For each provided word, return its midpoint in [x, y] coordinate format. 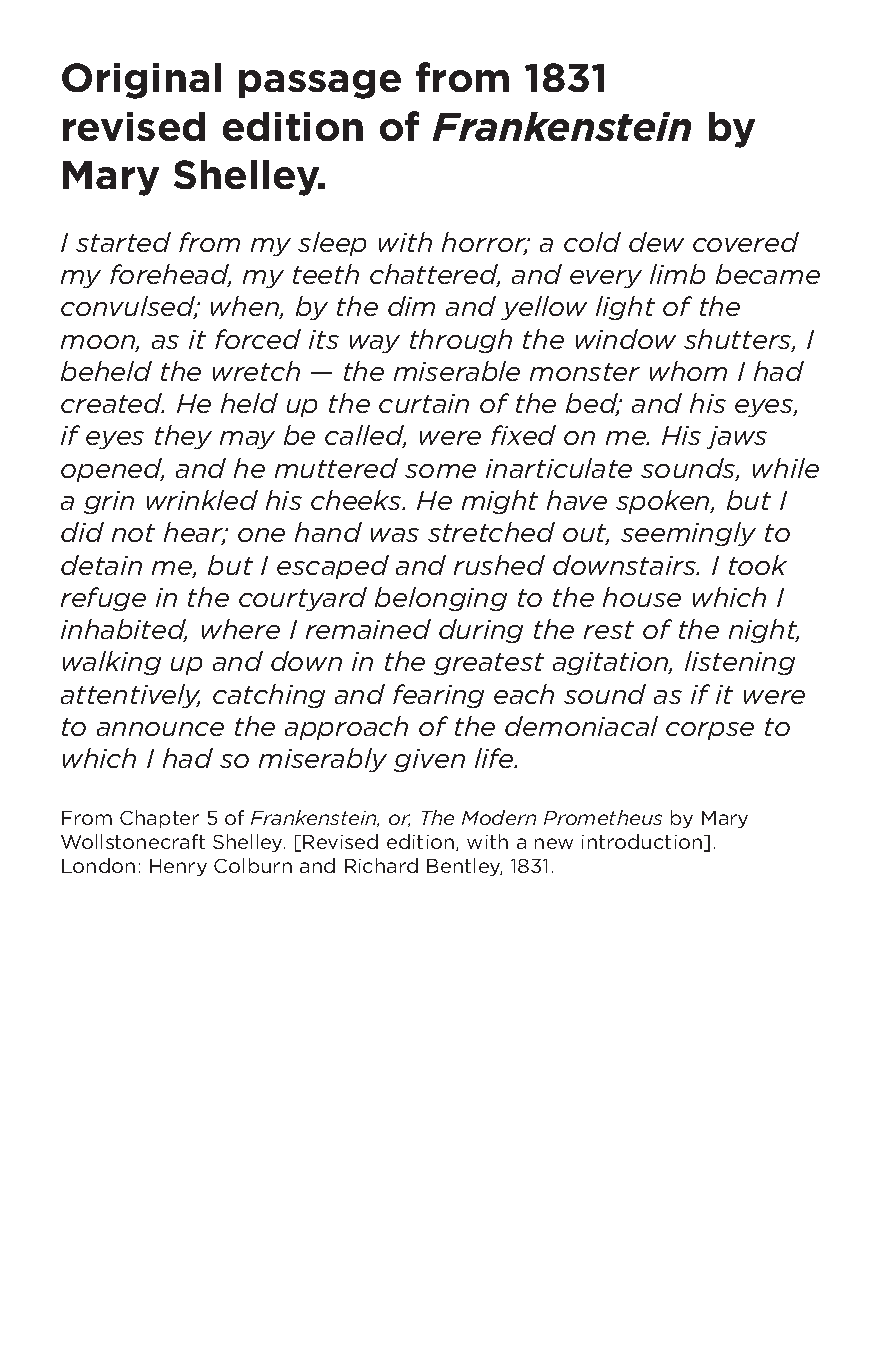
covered [746, 242]
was [395, 535]
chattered [435, 275]
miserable [457, 371]
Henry [178, 867]
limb [677, 274]
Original [141, 81]
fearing [438, 696]
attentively [130, 696]
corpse [710, 731]
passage [320, 84]
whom [688, 371]
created [112, 403]
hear [195, 533]
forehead [170, 275]
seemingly [688, 534]
